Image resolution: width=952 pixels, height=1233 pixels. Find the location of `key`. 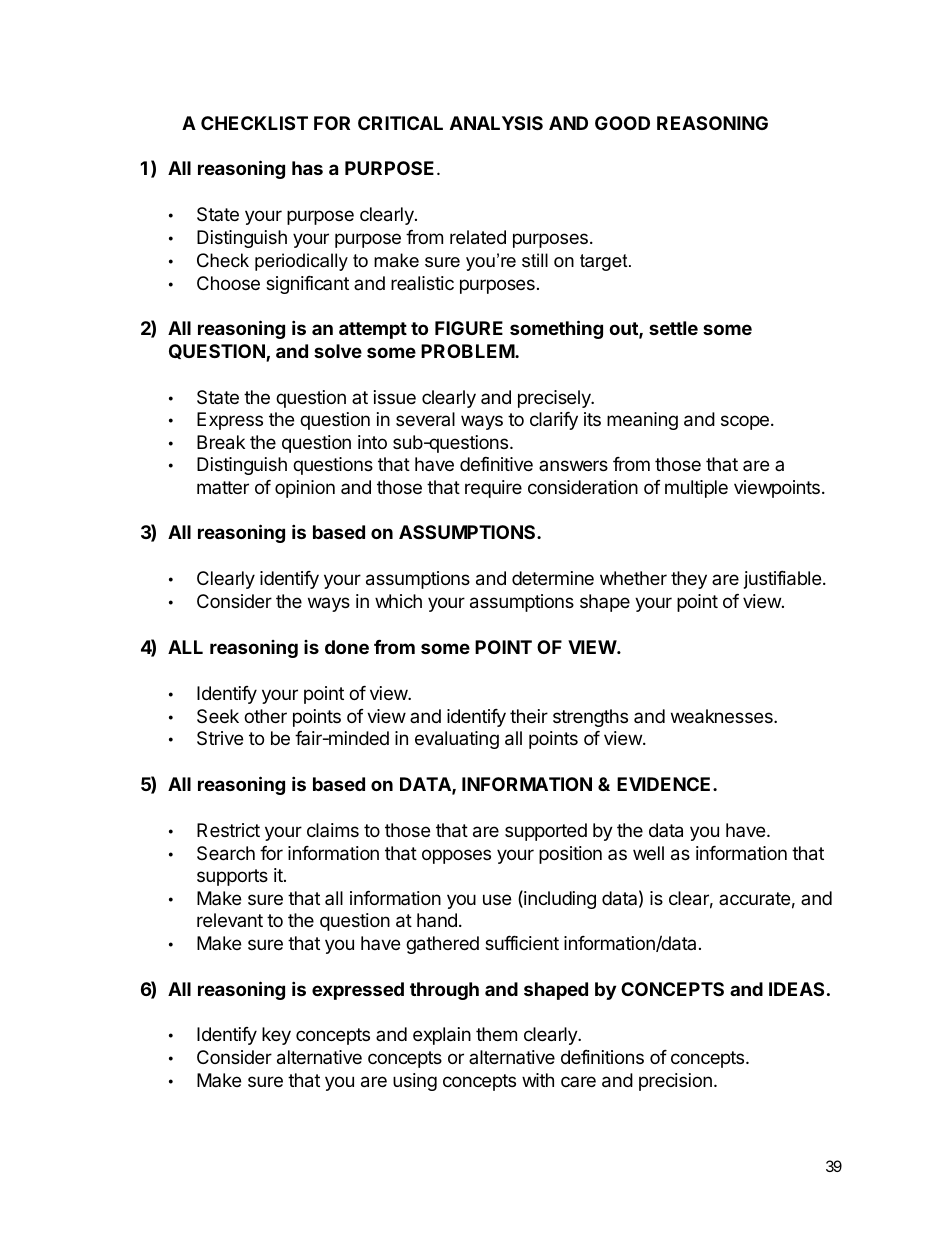

key is located at coordinates (276, 1036).
